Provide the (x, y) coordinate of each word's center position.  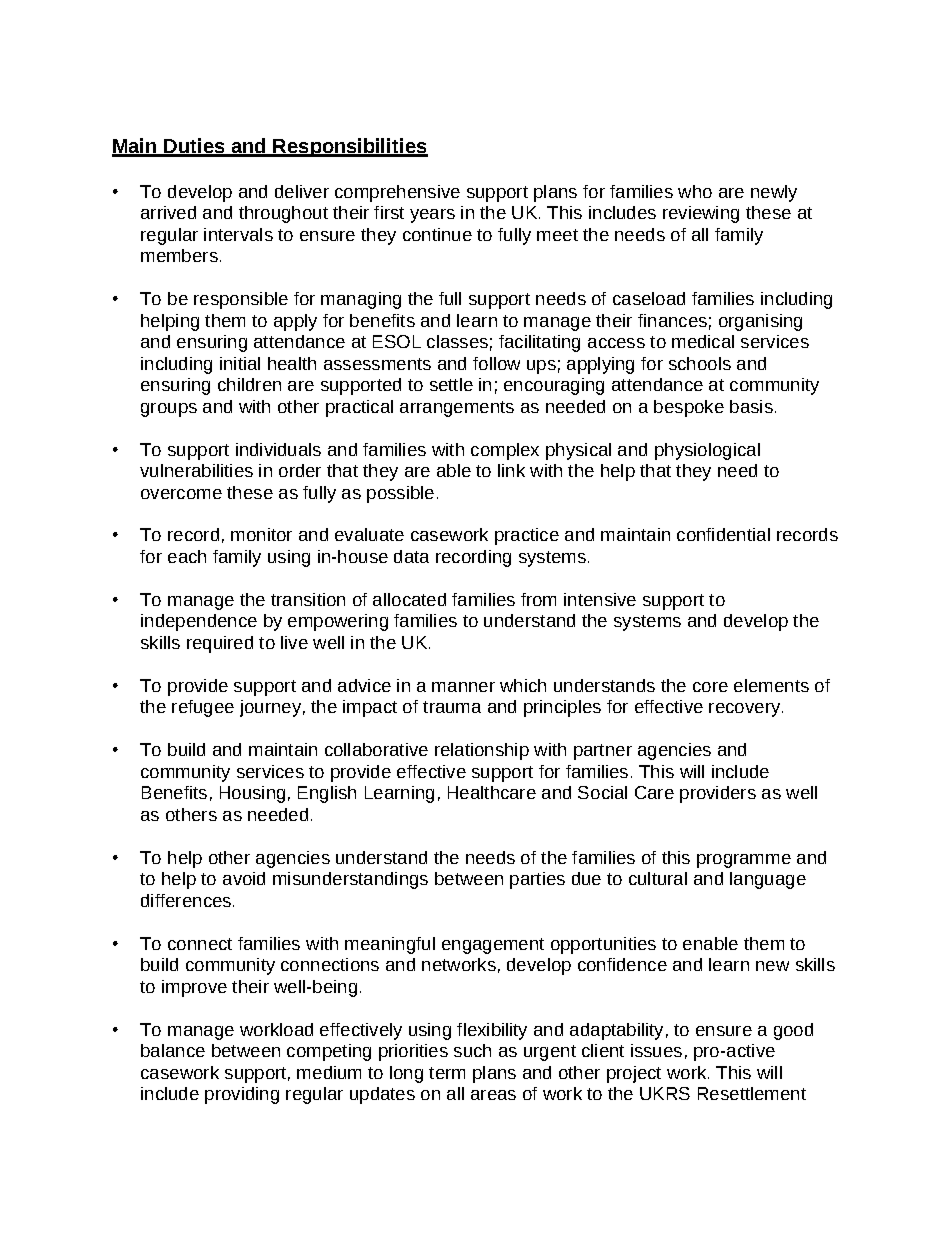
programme (744, 861)
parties (537, 880)
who (695, 191)
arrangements (457, 409)
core (710, 687)
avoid (244, 878)
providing (242, 1095)
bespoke (689, 408)
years (432, 216)
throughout (283, 214)
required (220, 644)
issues (656, 1050)
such (472, 1050)
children (249, 384)
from (538, 599)
